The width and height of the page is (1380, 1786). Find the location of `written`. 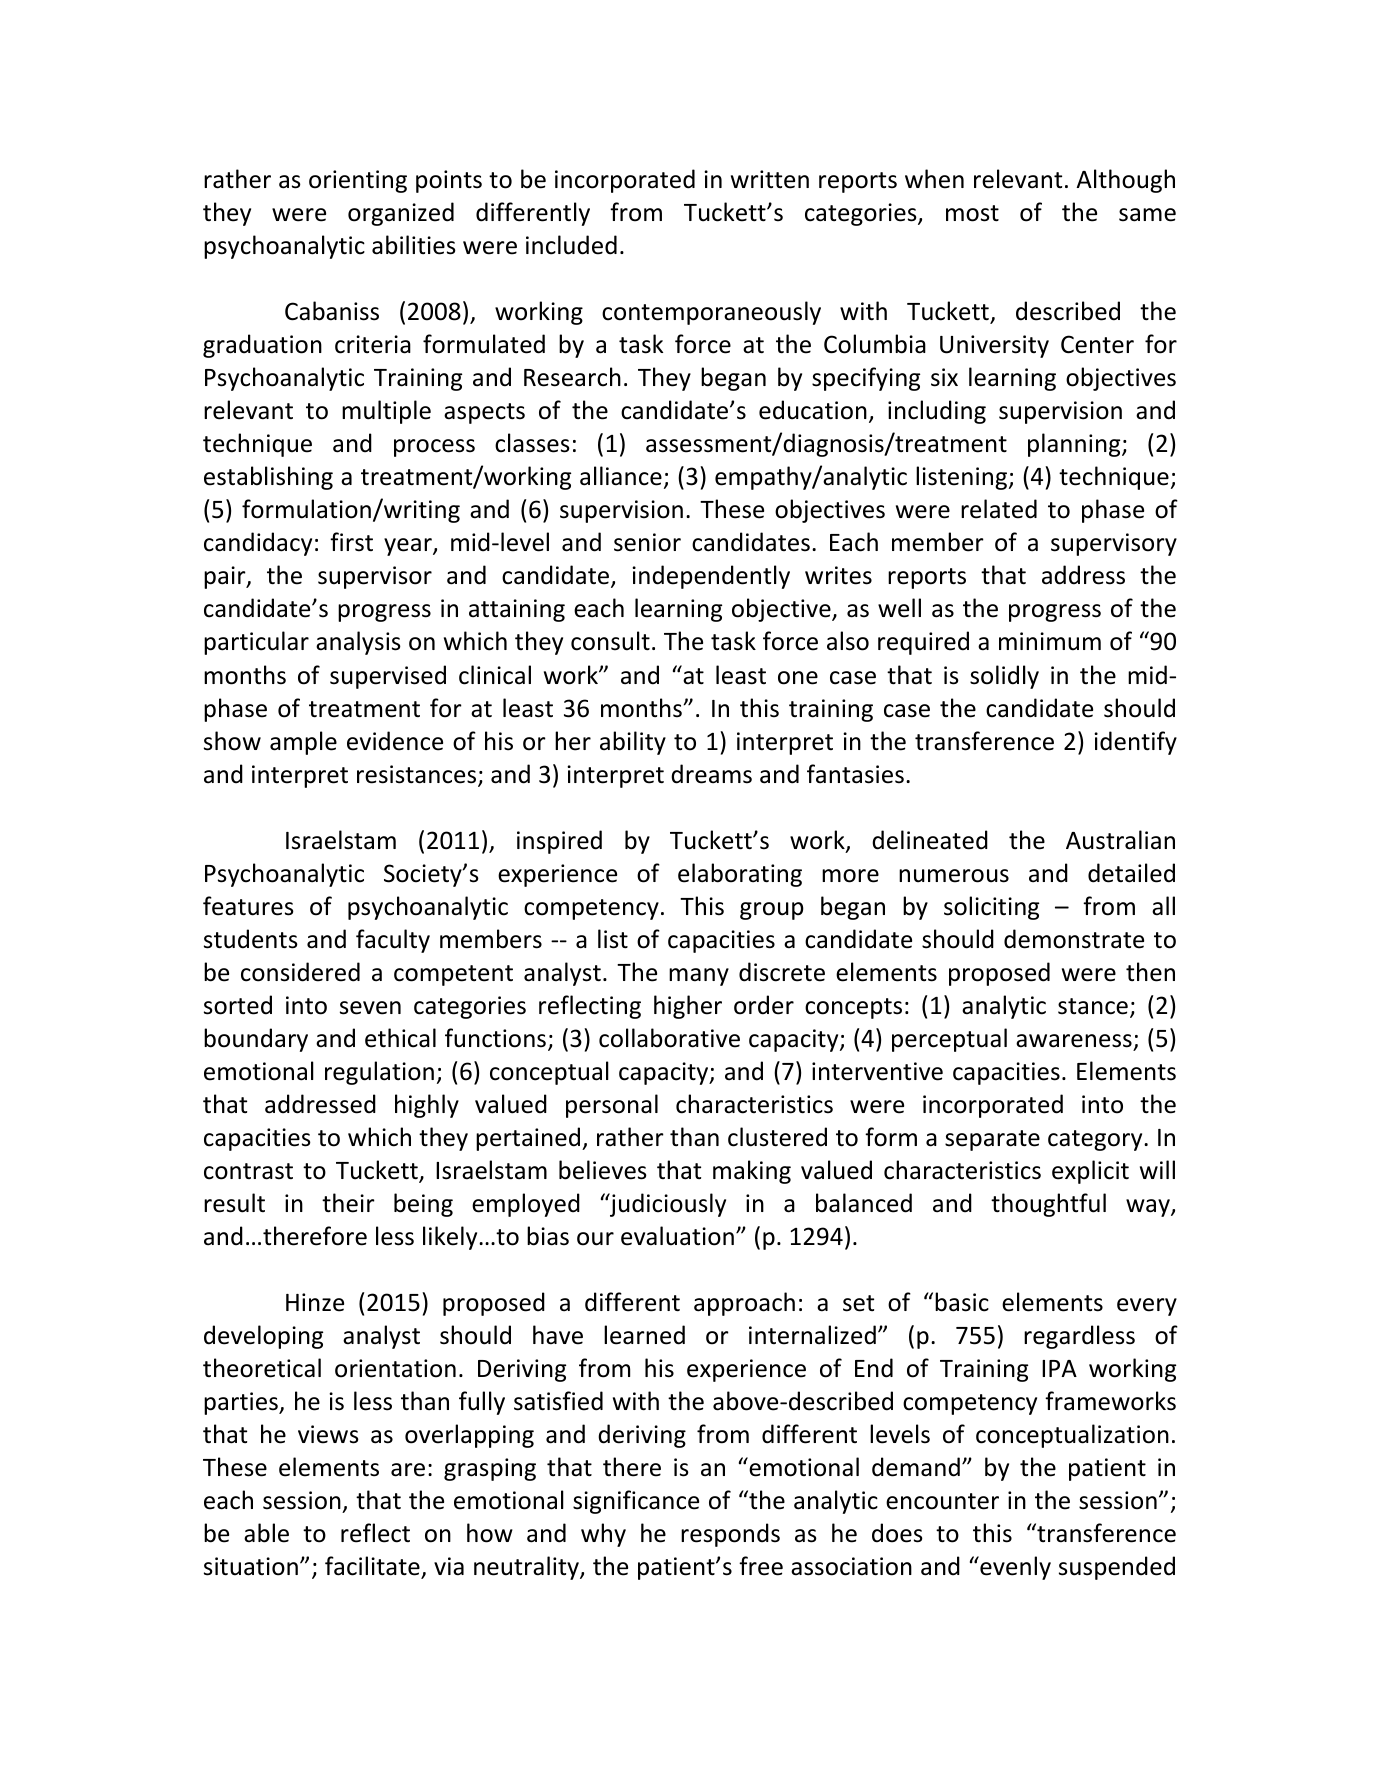

written is located at coordinates (770, 179).
